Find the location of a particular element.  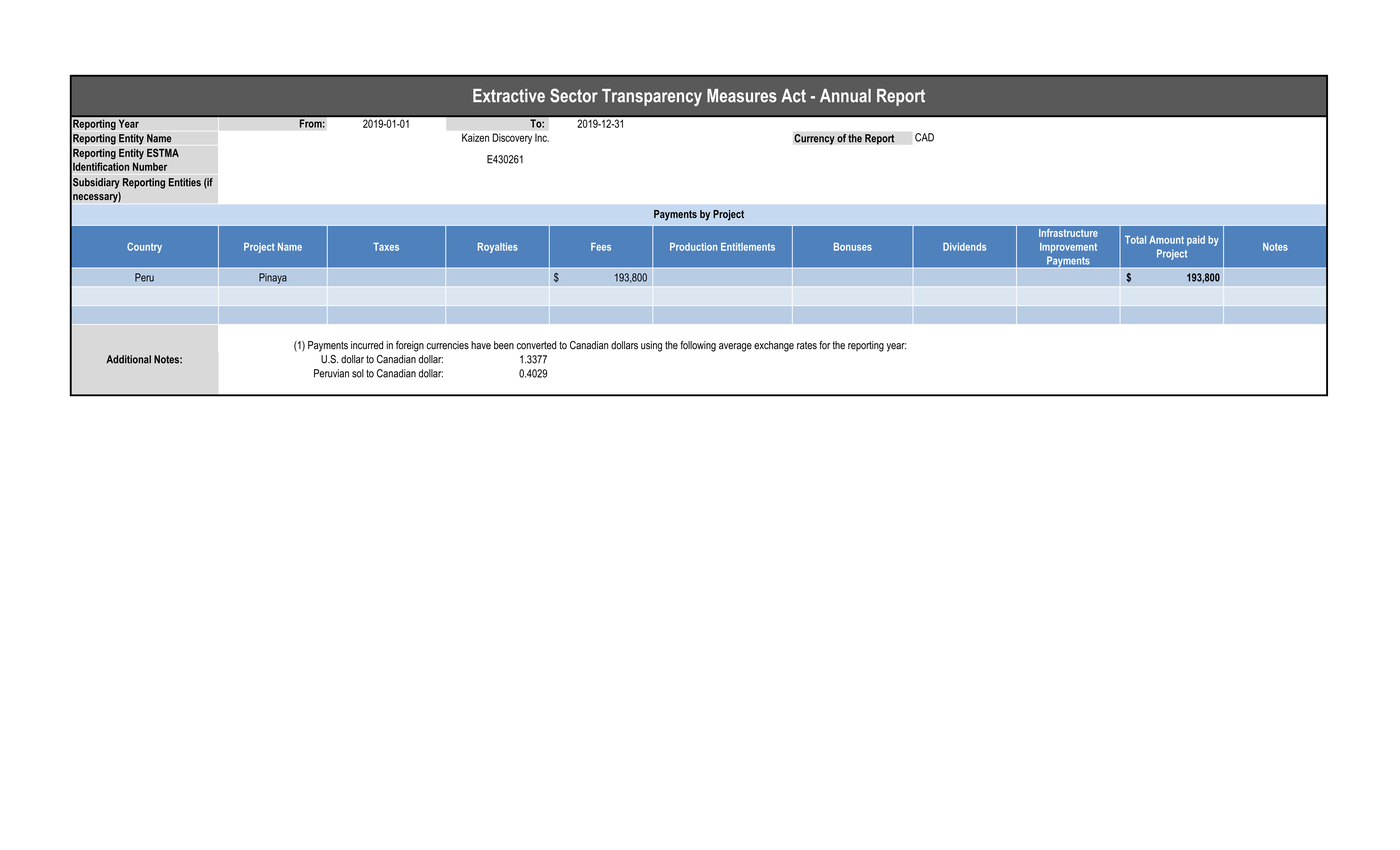

sol is located at coordinates (358, 373).
